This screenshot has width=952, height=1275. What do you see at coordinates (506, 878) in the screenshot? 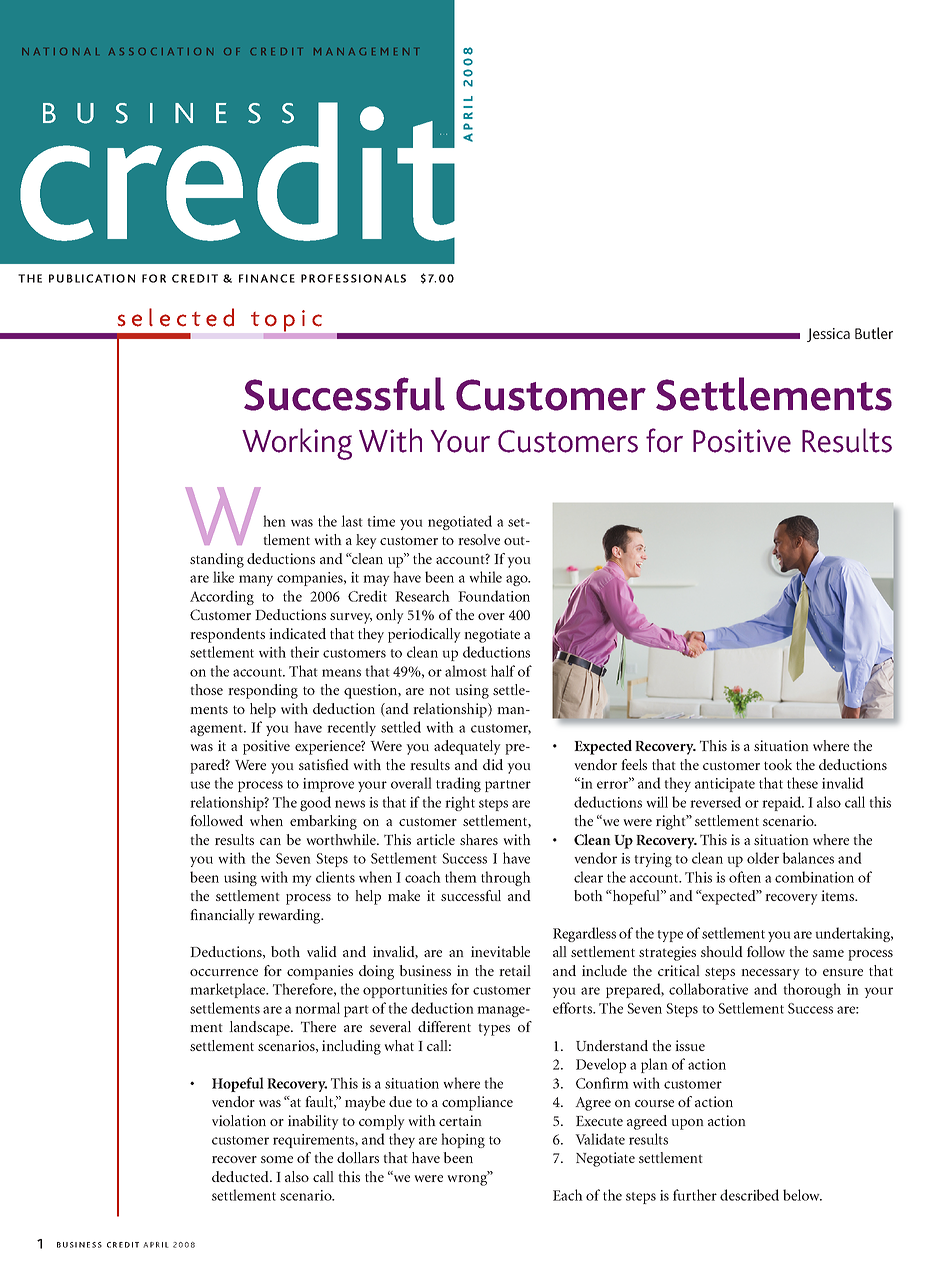
I see `through` at bounding box center [506, 878].
